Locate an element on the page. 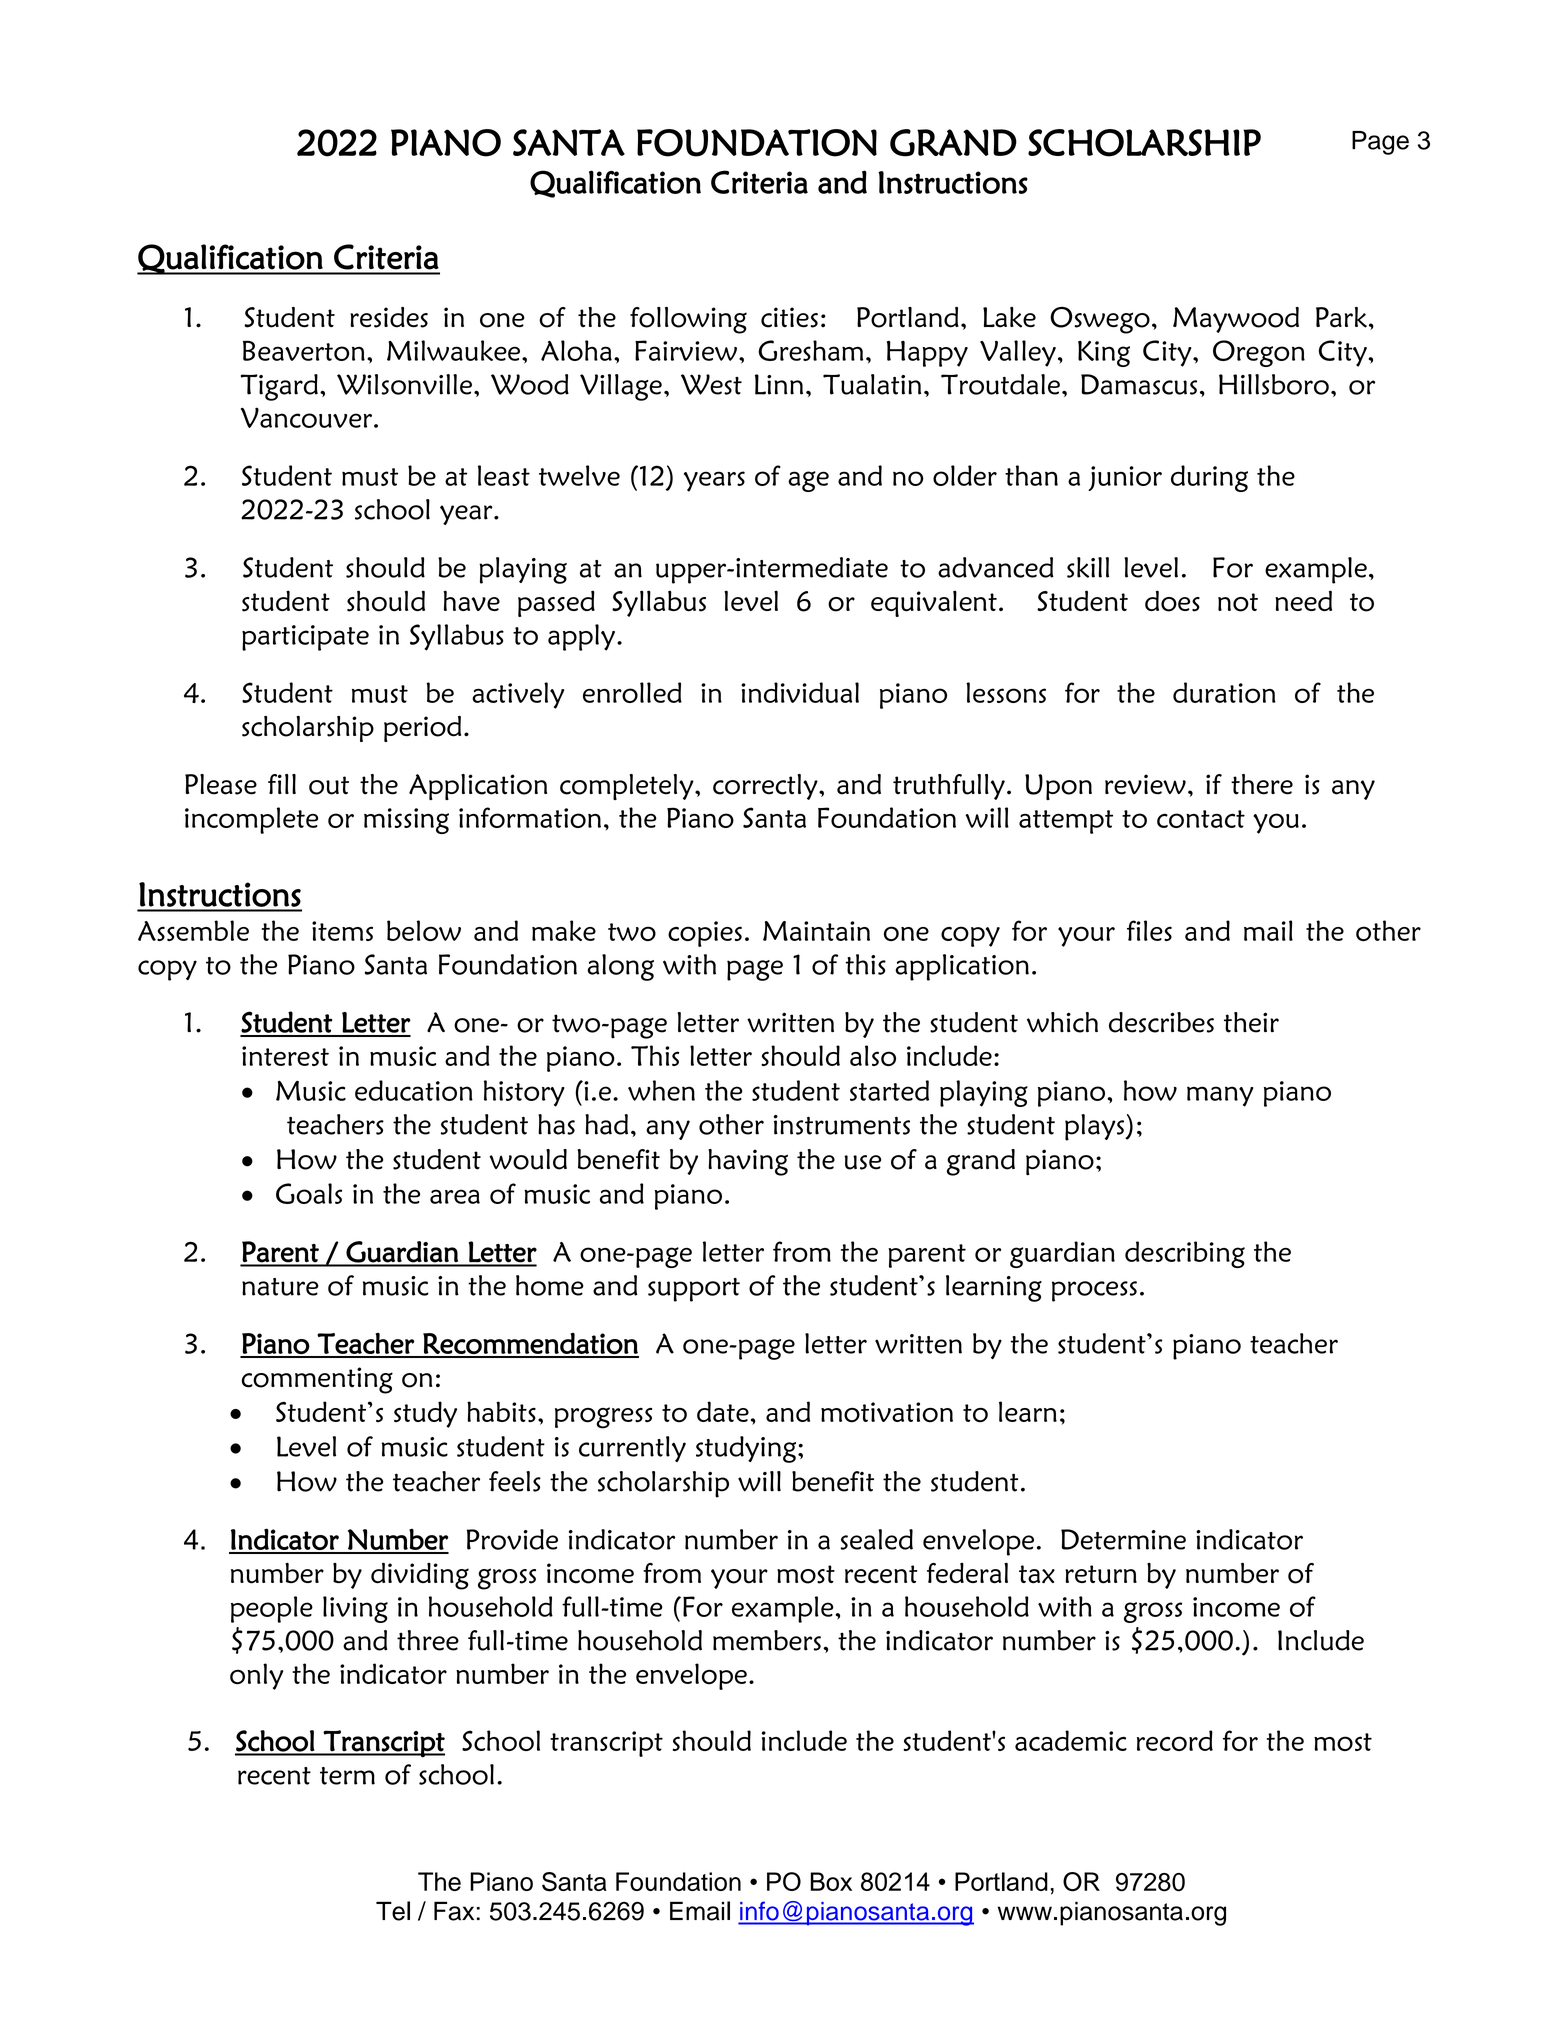 This page has height=2017, width=1558. support is located at coordinates (694, 1290).
